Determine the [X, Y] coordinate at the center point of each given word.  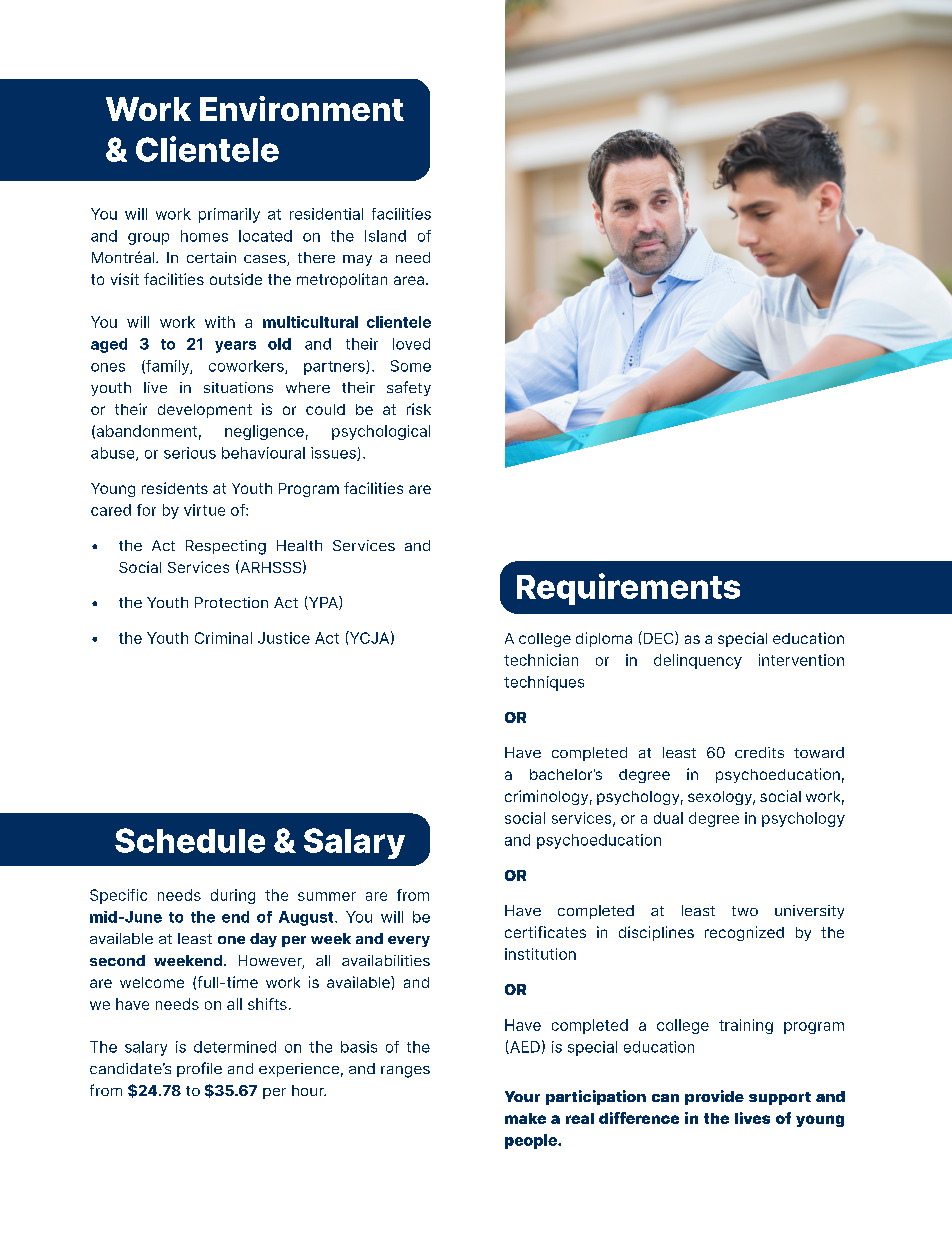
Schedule [190, 840]
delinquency [698, 661]
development [205, 411]
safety [409, 388]
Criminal [223, 638]
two [745, 911]
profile [199, 1069]
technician [541, 660]
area [409, 280]
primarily [229, 215]
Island [385, 236]
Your [522, 1096]
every [409, 941]
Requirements [628, 589]
